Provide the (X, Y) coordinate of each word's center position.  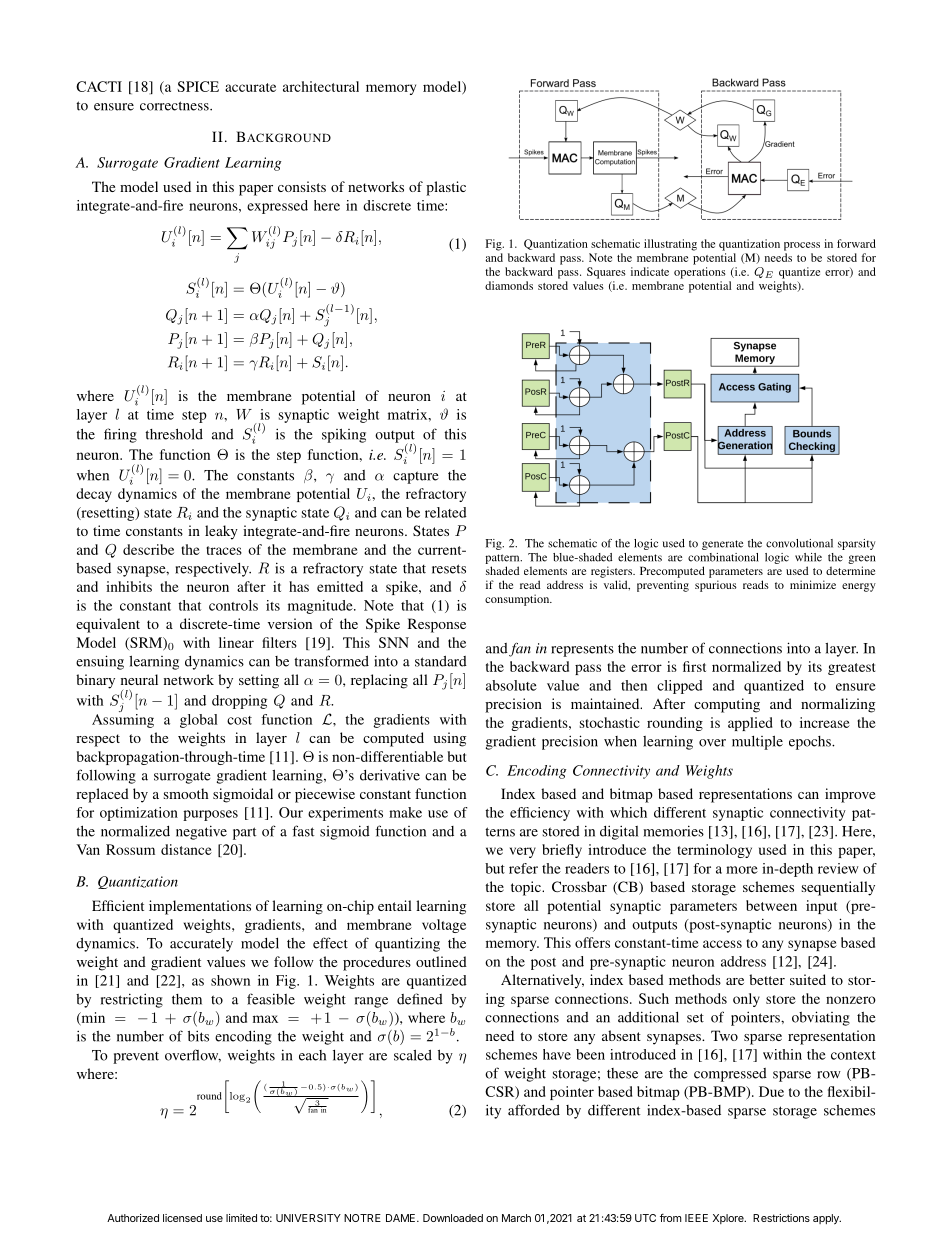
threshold (174, 434)
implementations (200, 907)
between (771, 905)
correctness (175, 106)
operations (700, 273)
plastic (446, 188)
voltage (444, 926)
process (802, 246)
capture (416, 477)
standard (441, 661)
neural (139, 679)
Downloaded (453, 1218)
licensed (182, 1218)
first (694, 666)
